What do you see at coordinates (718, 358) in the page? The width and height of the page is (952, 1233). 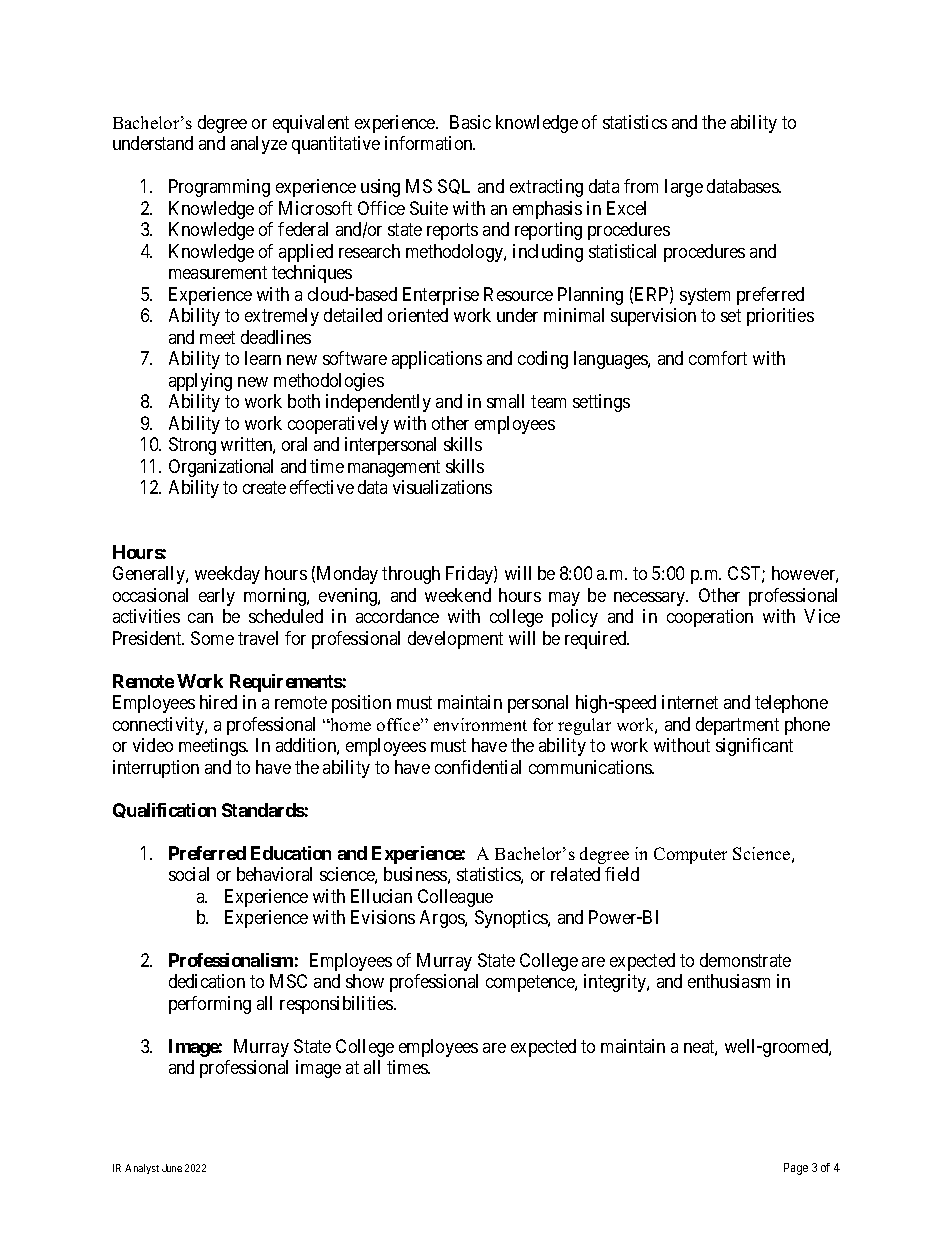 I see `comfort` at bounding box center [718, 358].
